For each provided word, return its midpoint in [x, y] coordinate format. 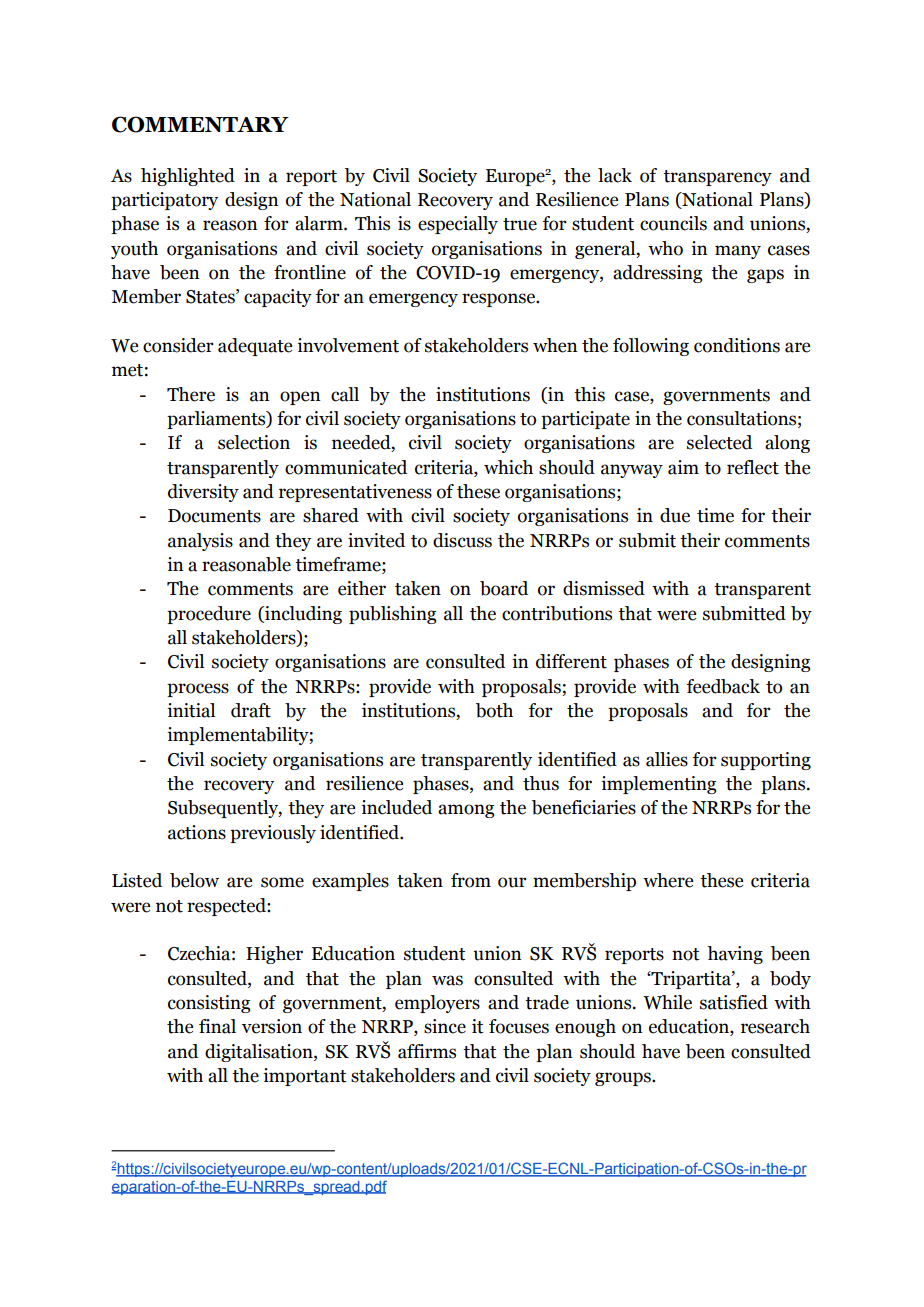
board [504, 588]
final [217, 1026]
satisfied [734, 1002]
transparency [717, 178]
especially [458, 225]
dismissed [604, 588]
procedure [209, 615]
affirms [427, 1051]
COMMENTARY [200, 124]
